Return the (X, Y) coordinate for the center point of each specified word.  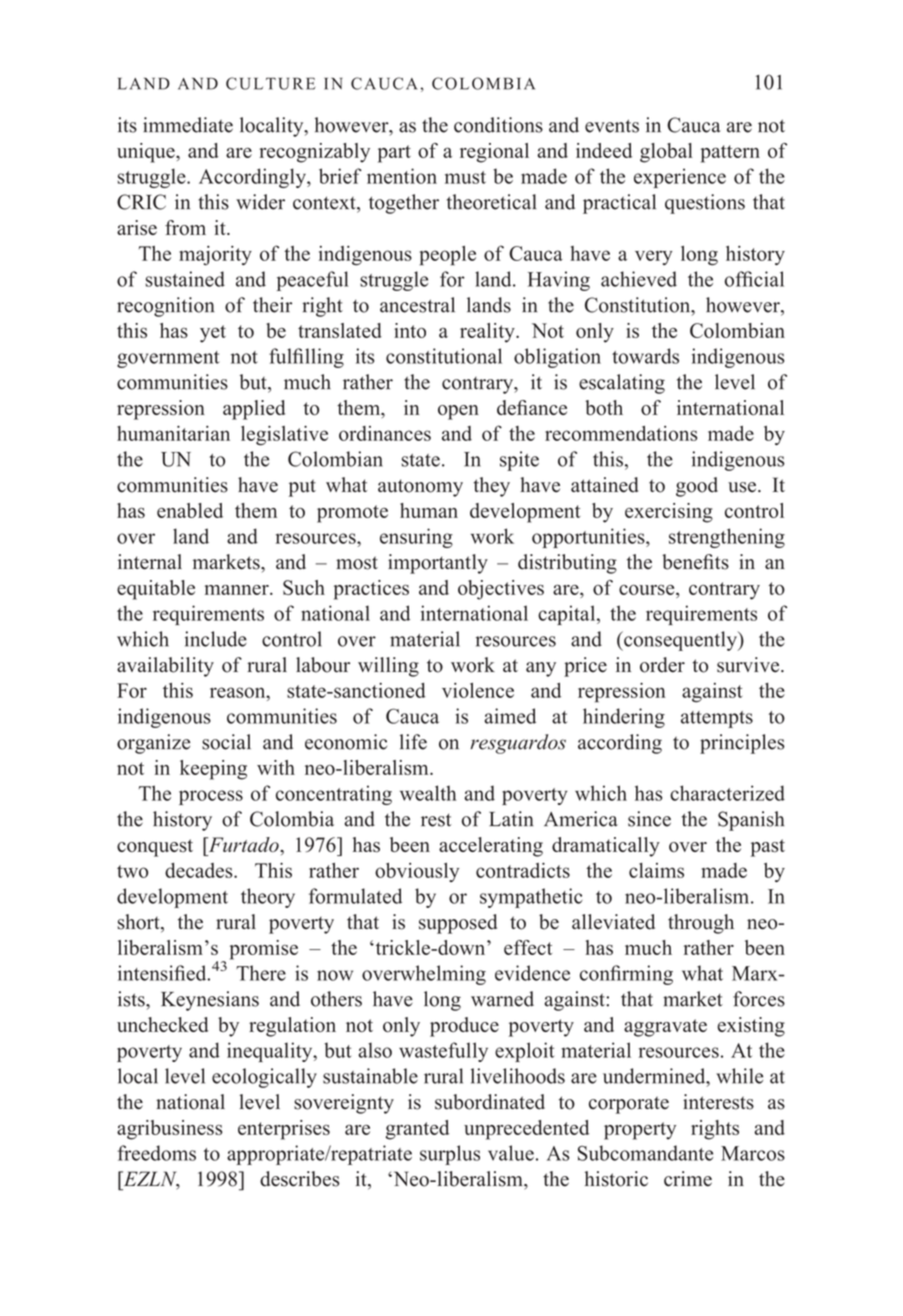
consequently (680, 641)
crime (688, 1179)
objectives (501, 590)
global (666, 153)
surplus (450, 1155)
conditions (498, 125)
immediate (188, 125)
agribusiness (169, 1130)
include (216, 639)
